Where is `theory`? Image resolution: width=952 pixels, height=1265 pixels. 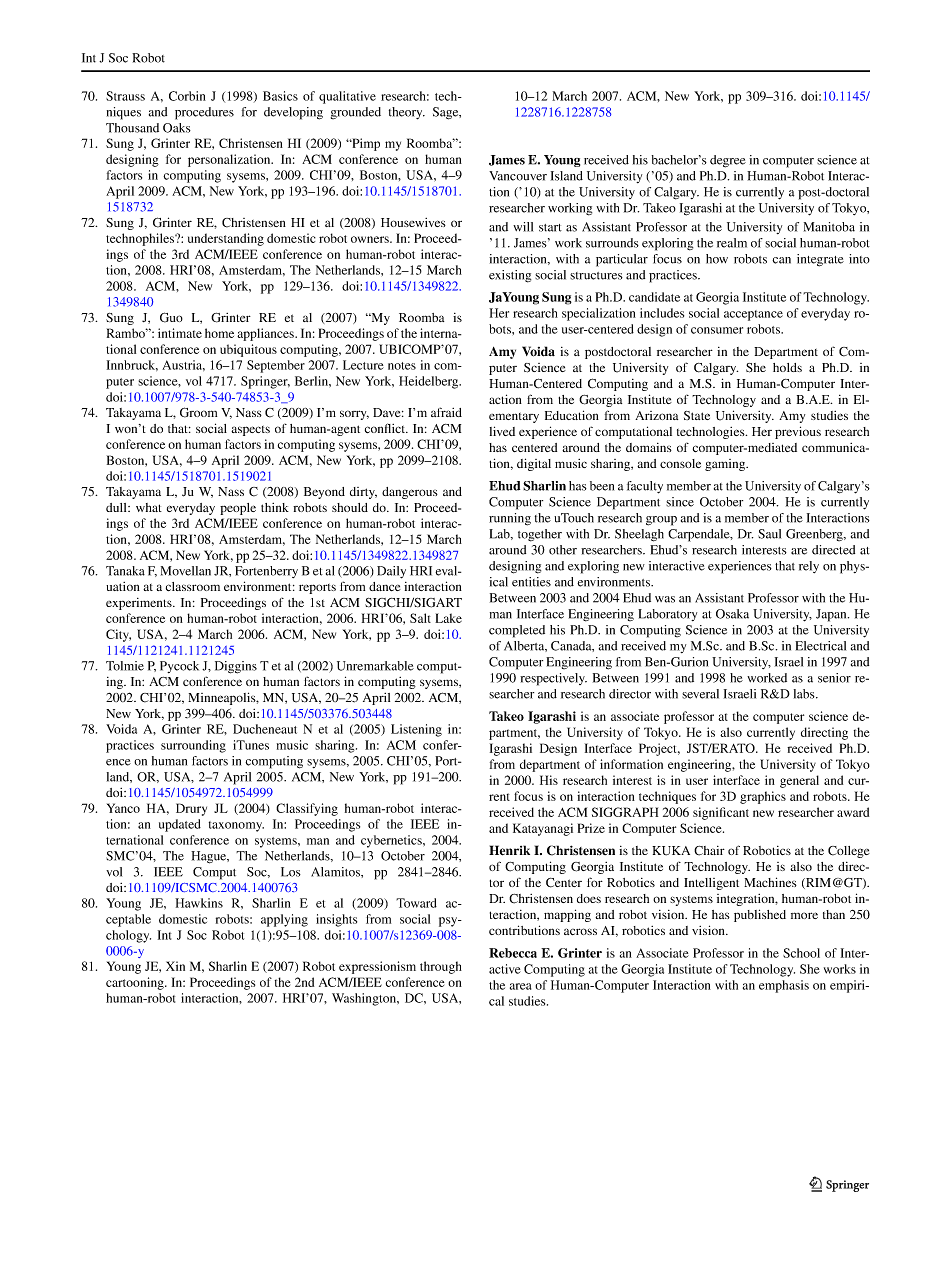 theory is located at coordinates (407, 113).
